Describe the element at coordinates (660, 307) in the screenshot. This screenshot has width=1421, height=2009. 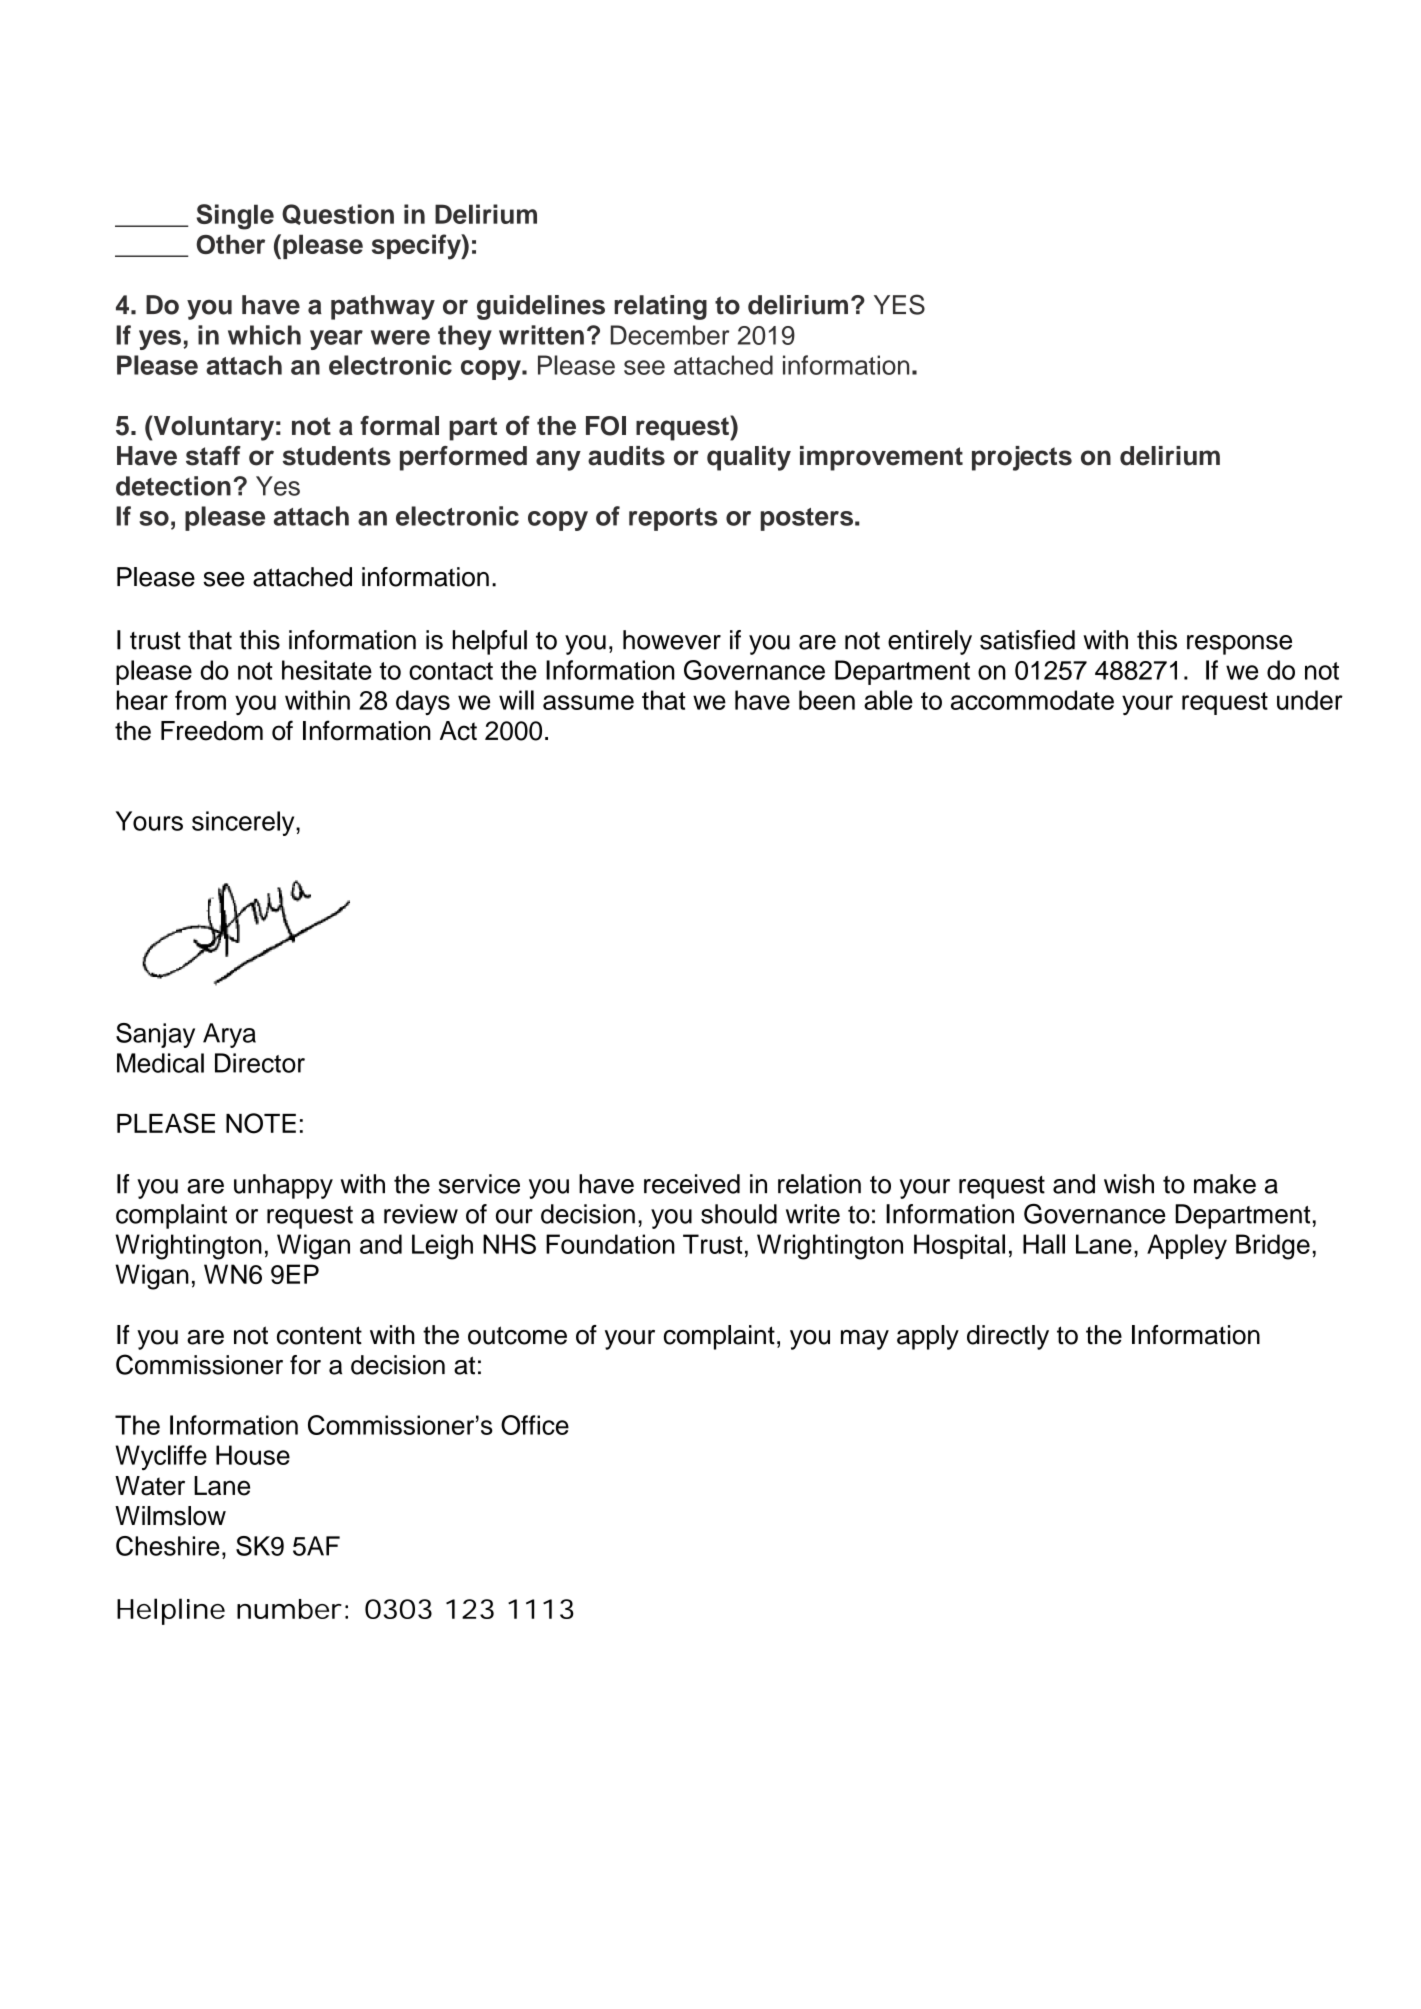
I see `relating` at that location.
